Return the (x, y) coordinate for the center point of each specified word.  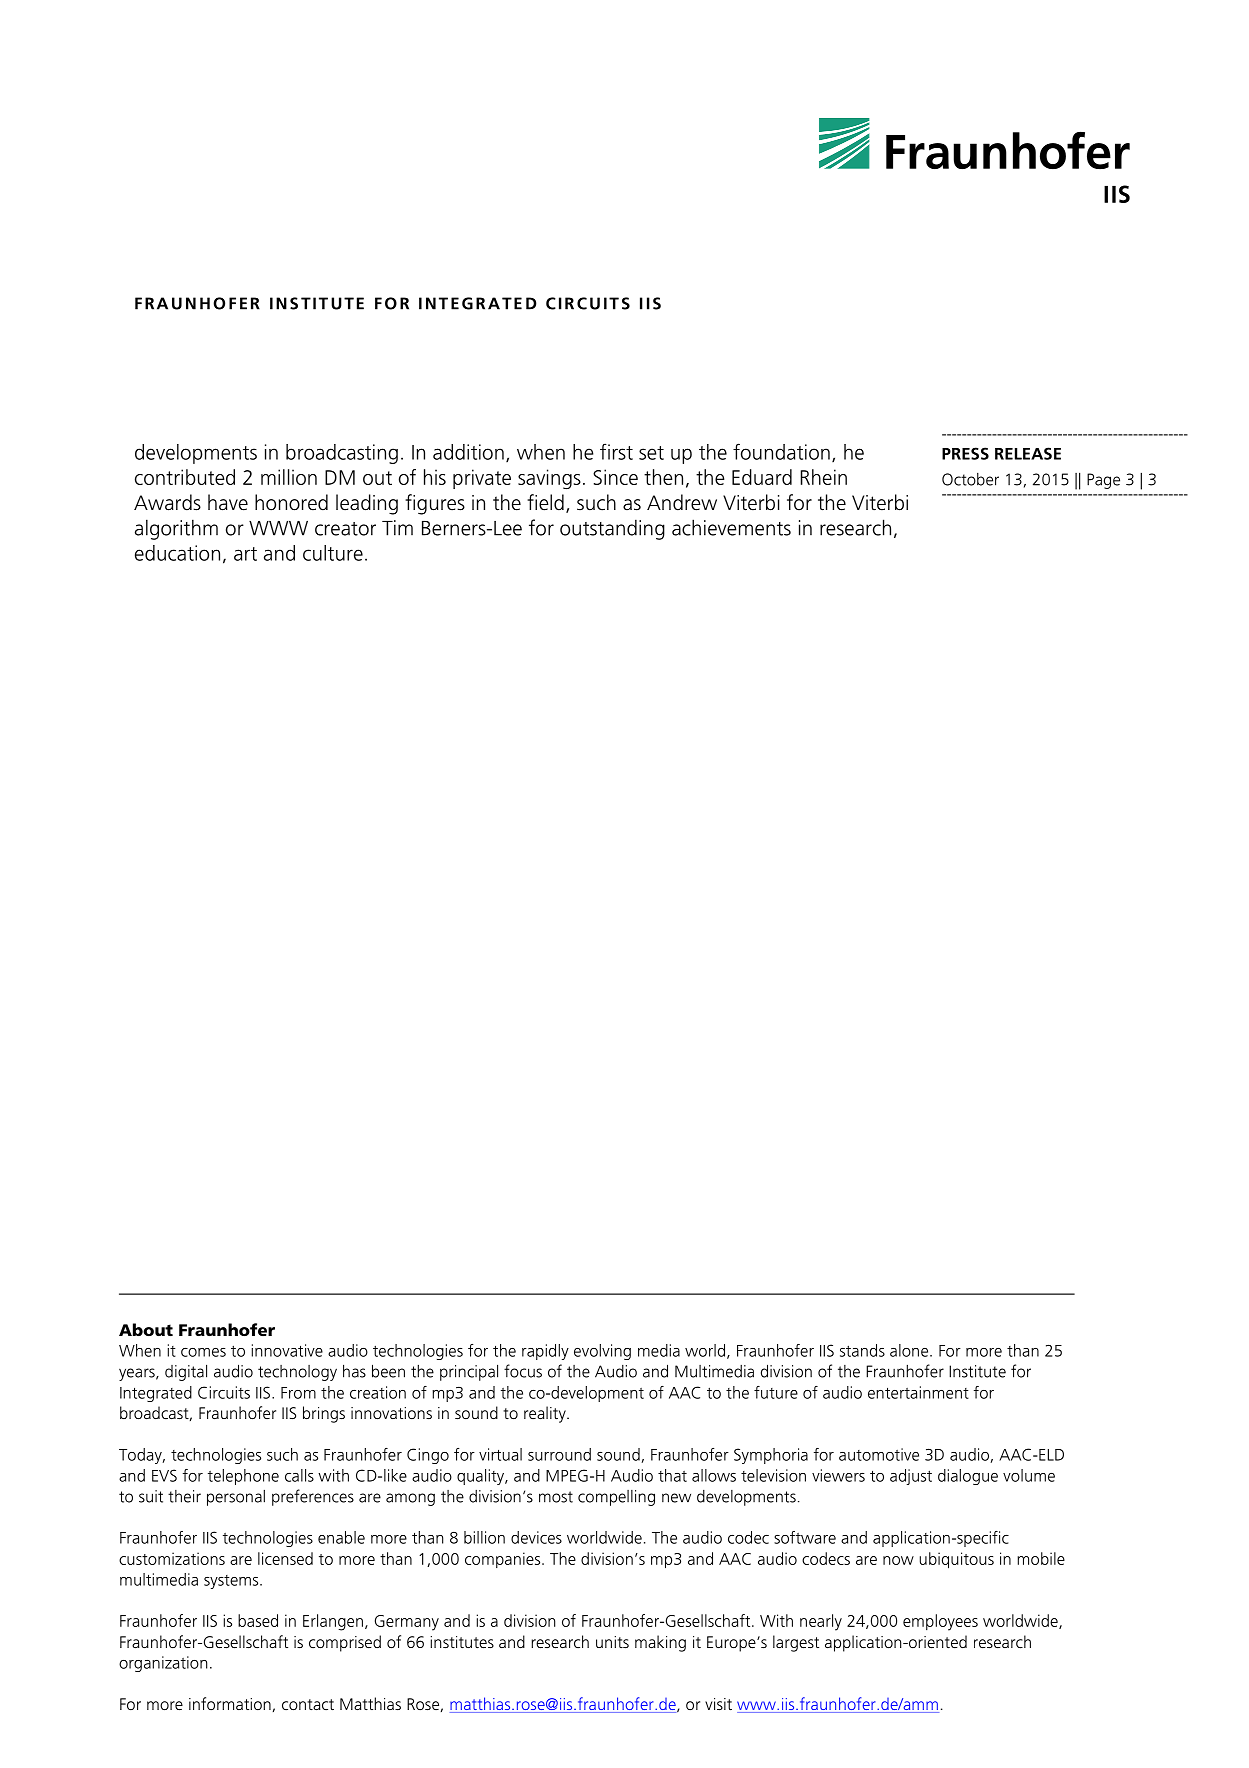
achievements (731, 527)
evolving (602, 1352)
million (289, 477)
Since (615, 477)
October (970, 479)
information (230, 1703)
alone (910, 1350)
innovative (287, 1350)
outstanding (612, 529)
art (245, 554)
